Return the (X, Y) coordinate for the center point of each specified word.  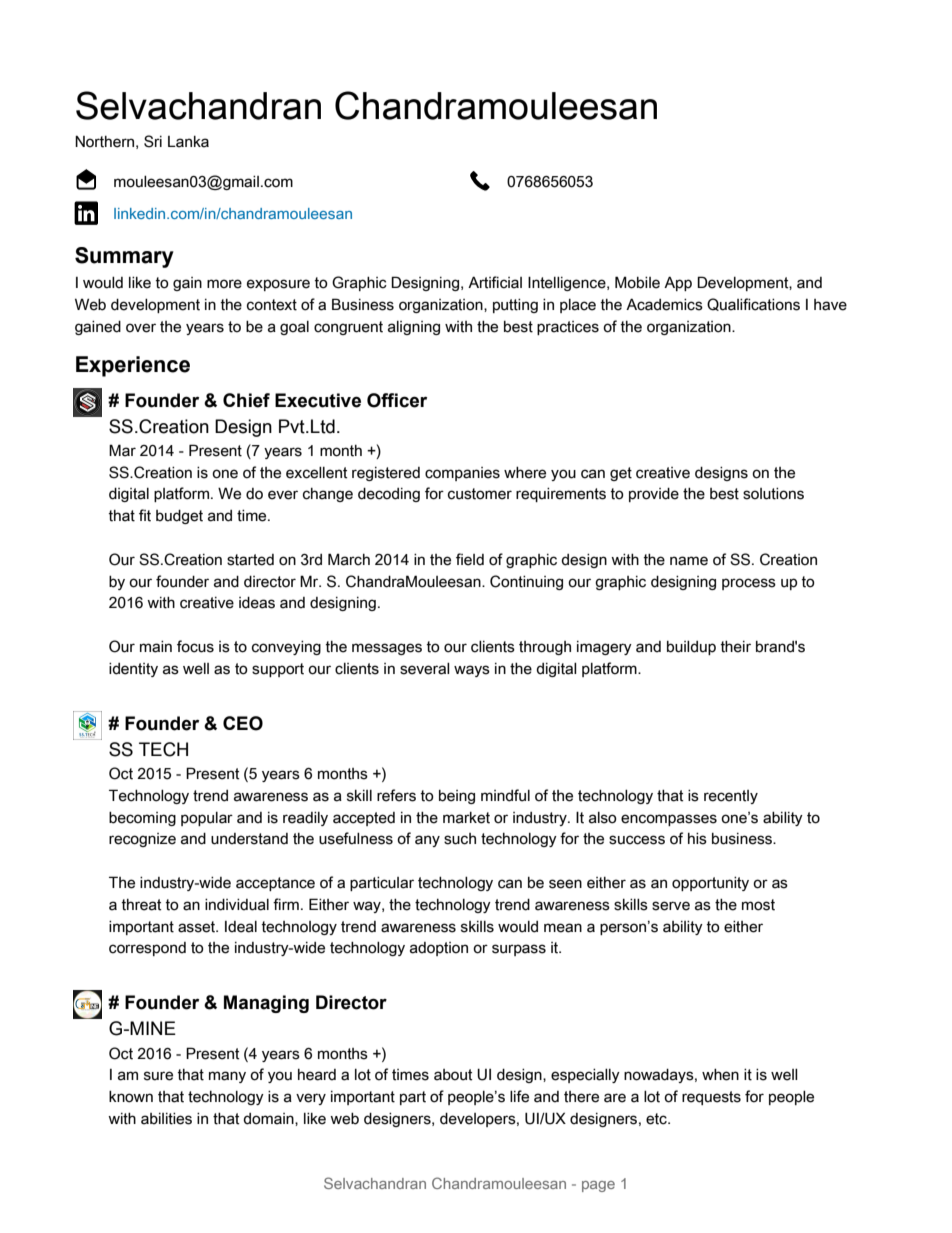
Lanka (188, 142)
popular (207, 819)
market (466, 818)
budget (179, 517)
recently (731, 797)
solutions (773, 494)
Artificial (495, 282)
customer (480, 494)
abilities (166, 1119)
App (678, 283)
